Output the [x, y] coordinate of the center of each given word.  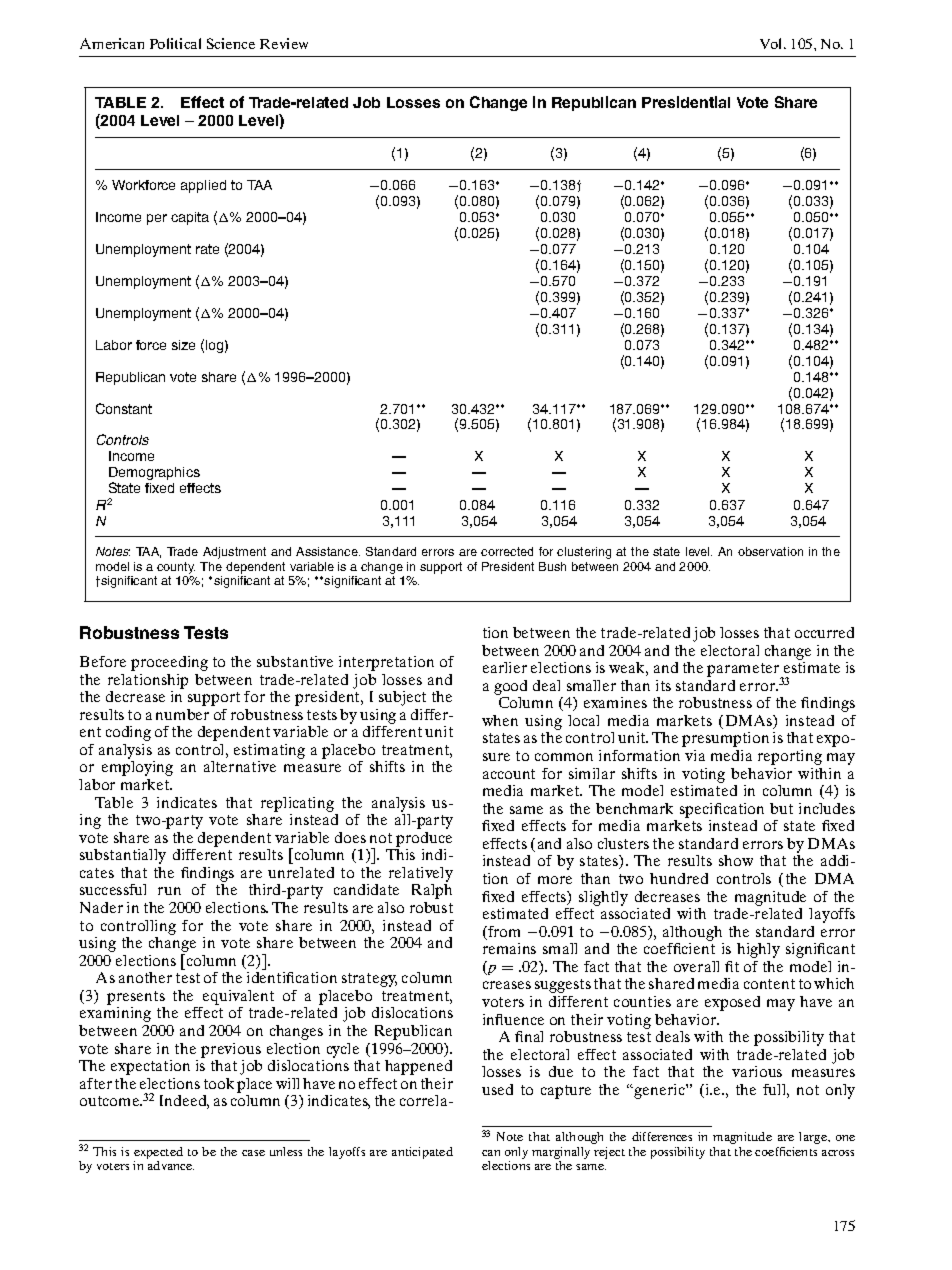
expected [158, 1154]
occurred [824, 632]
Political [175, 43]
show [736, 860]
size [183, 345]
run [169, 891]
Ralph [432, 891]
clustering [584, 553]
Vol [772, 43]
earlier [505, 667]
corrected [507, 551]
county [176, 568]
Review [284, 43]
